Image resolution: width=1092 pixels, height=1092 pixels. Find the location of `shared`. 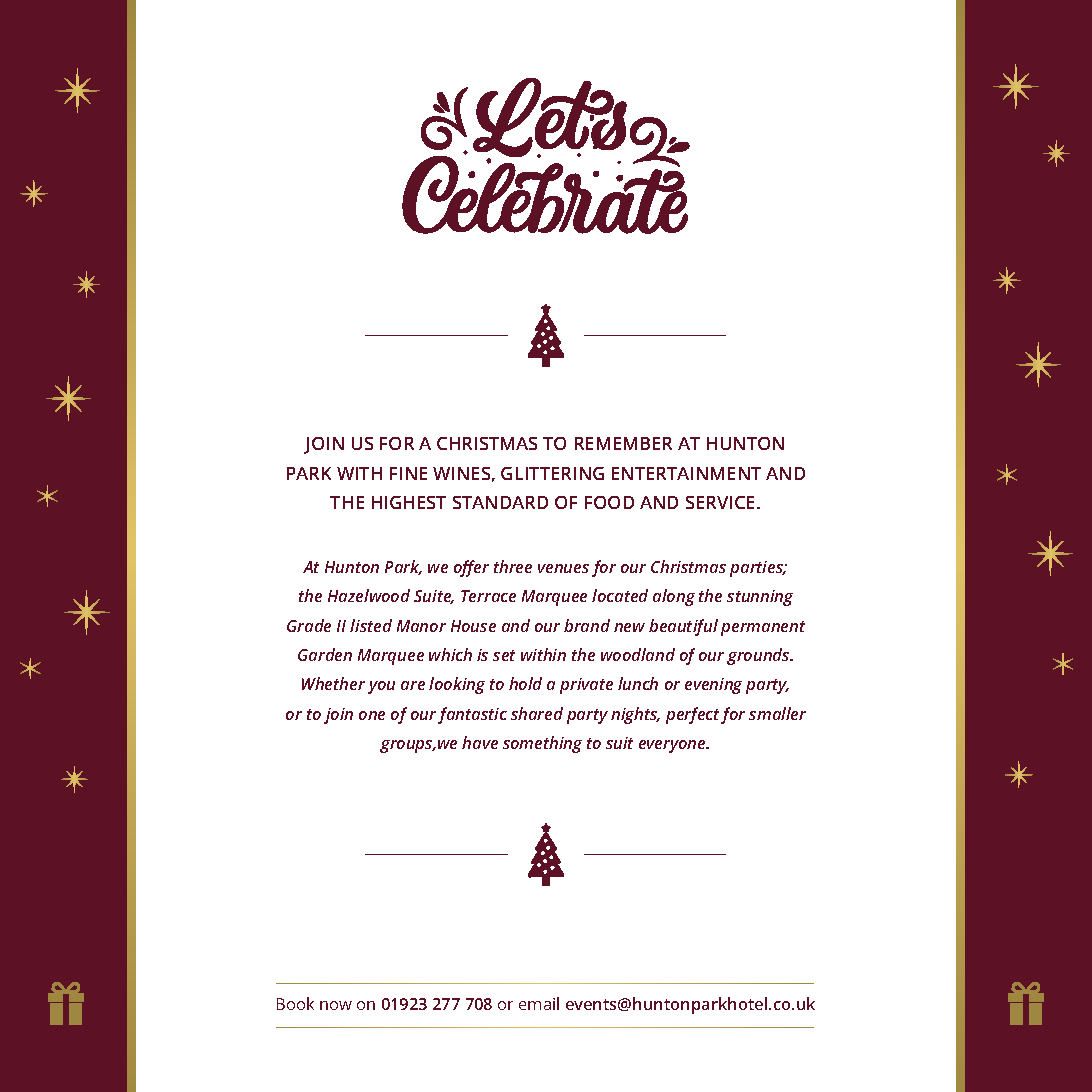

shared is located at coordinates (537, 713).
